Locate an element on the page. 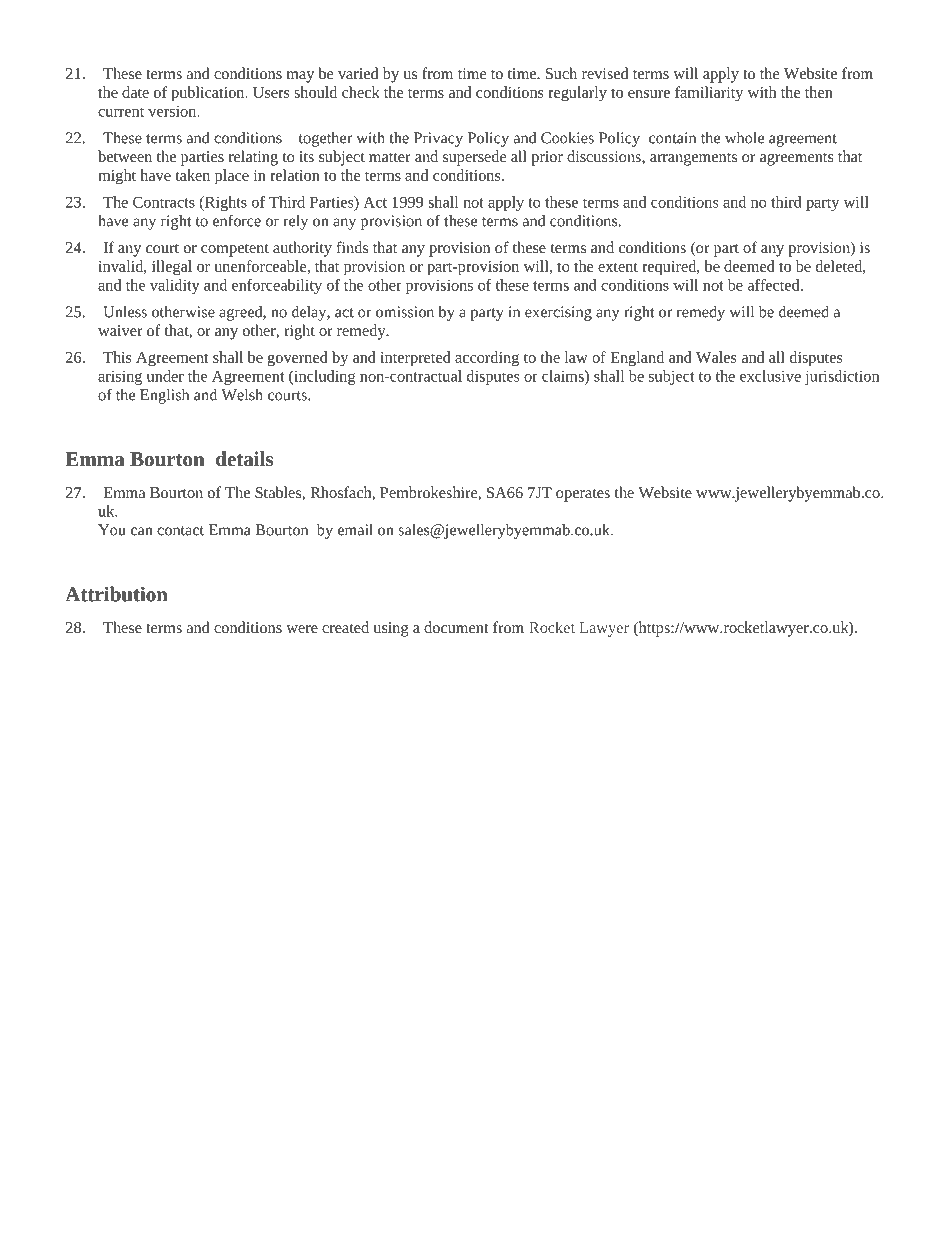 The height and width of the page is (1233, 952). illegal is located at coordinates (172, 268).
